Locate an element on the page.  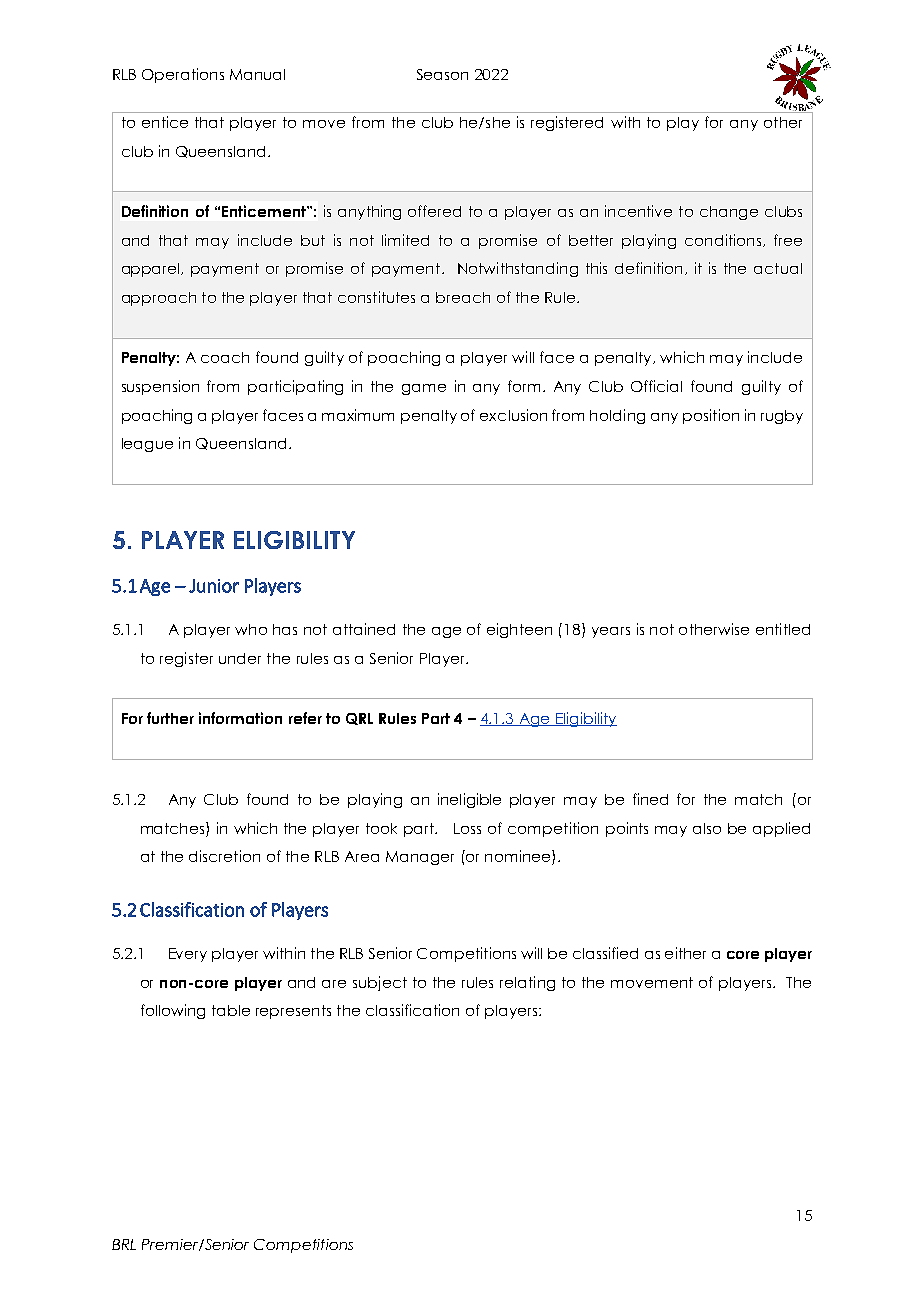
coach is located at coordinates (225, 357).
